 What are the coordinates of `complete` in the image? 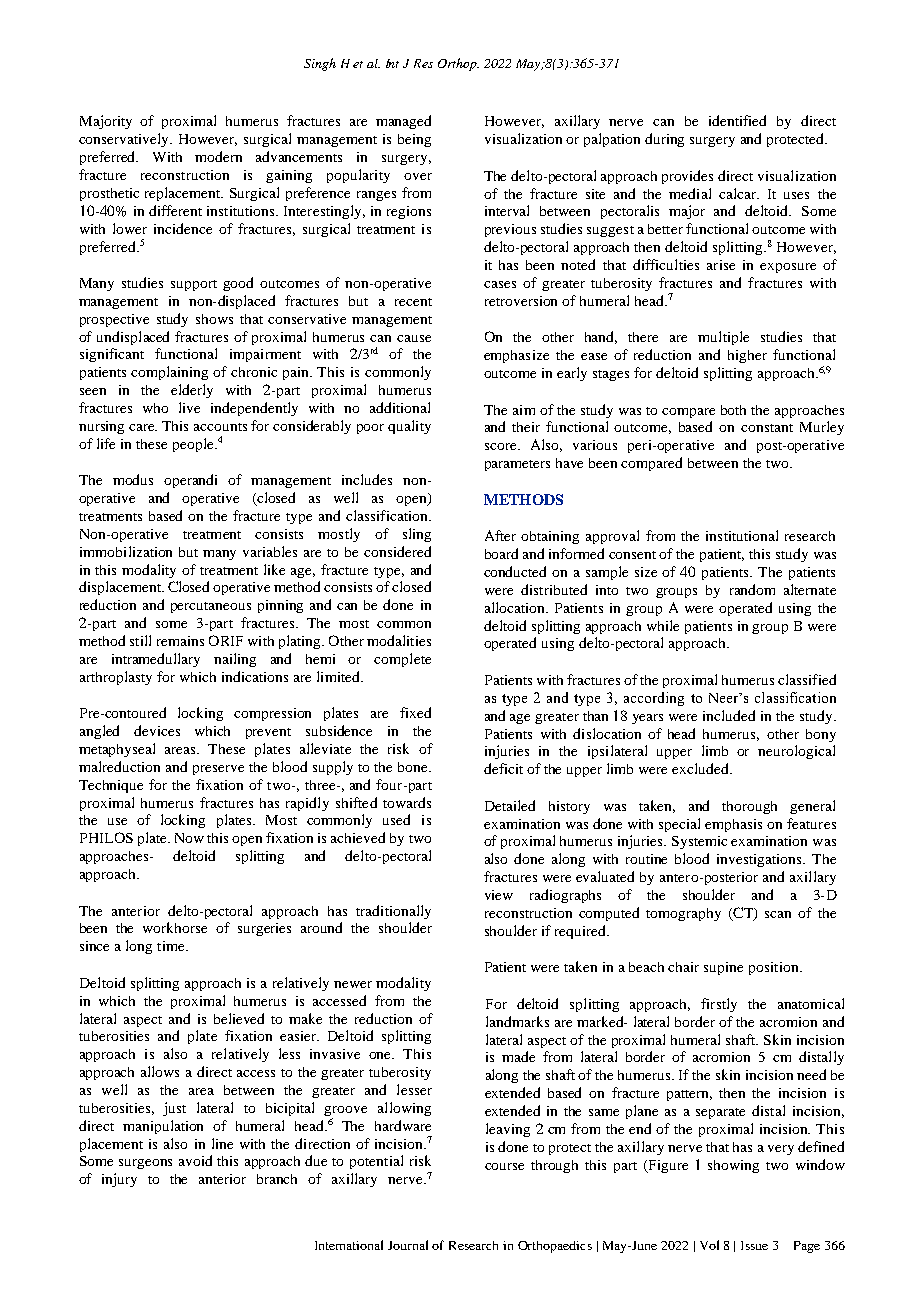 It's located at (402, 660).
